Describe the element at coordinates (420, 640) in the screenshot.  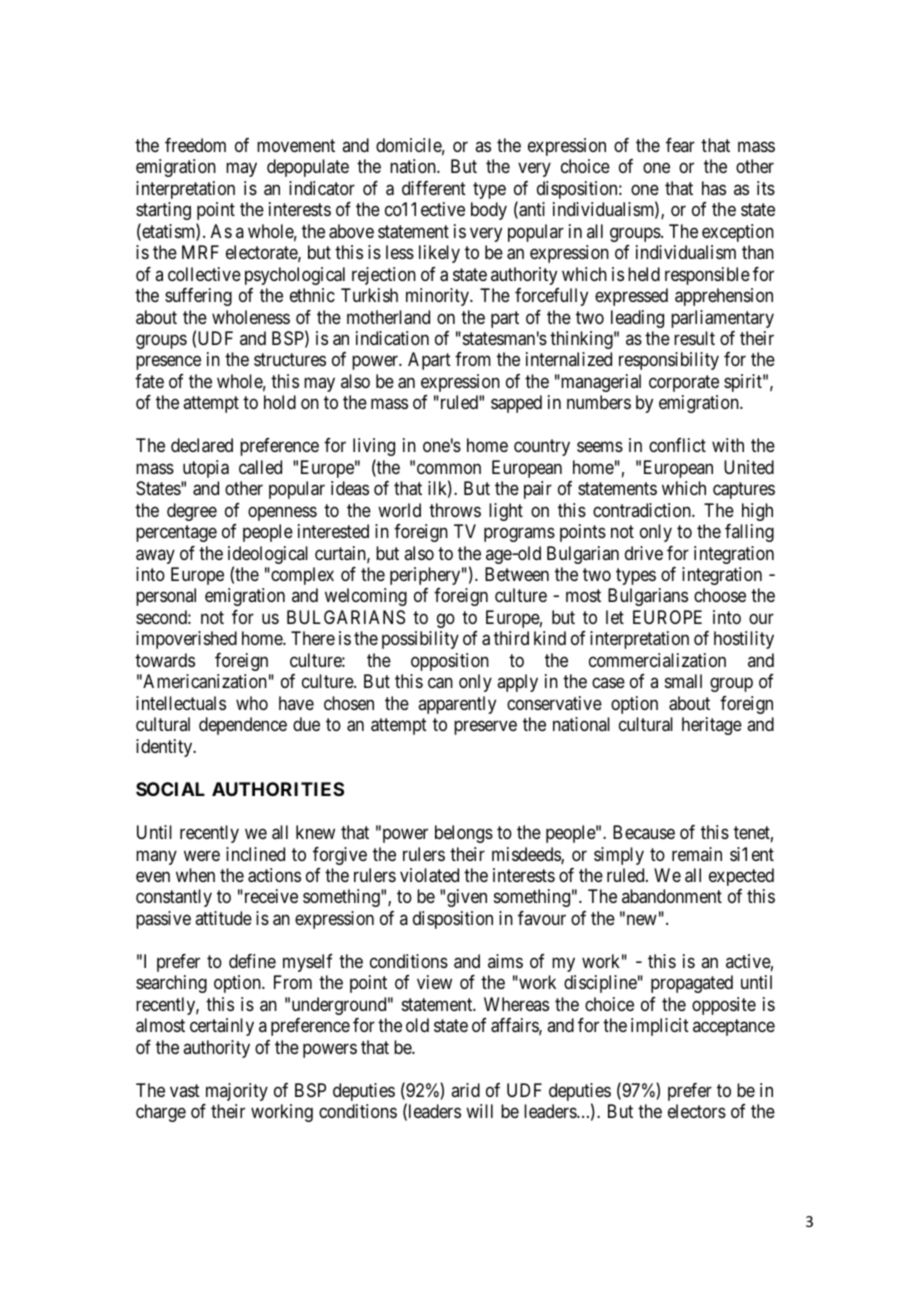
I see `possibility` at that location.
